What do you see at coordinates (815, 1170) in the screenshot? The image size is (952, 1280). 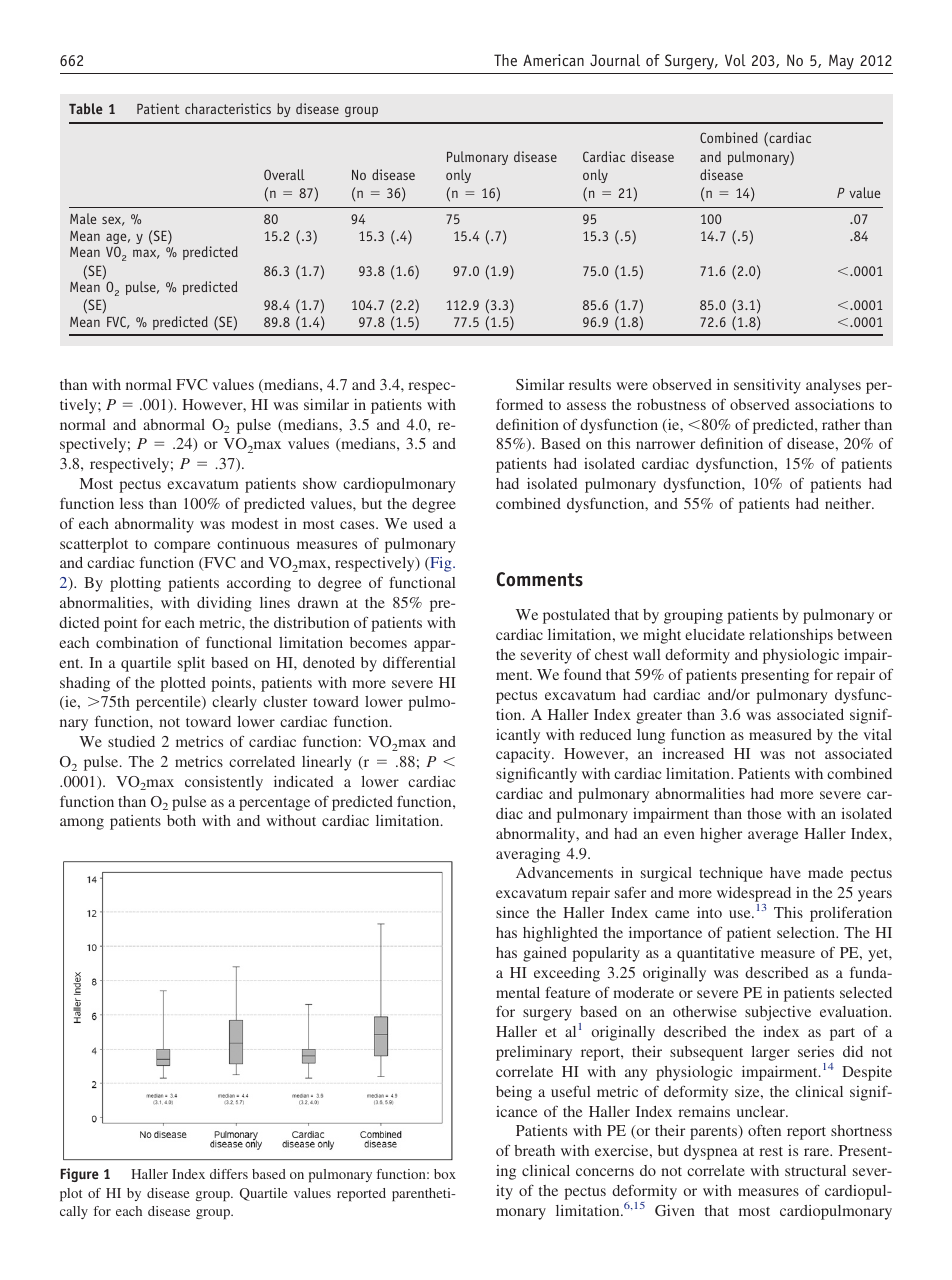 I see `structural` at bounding box center [815, 1170].
